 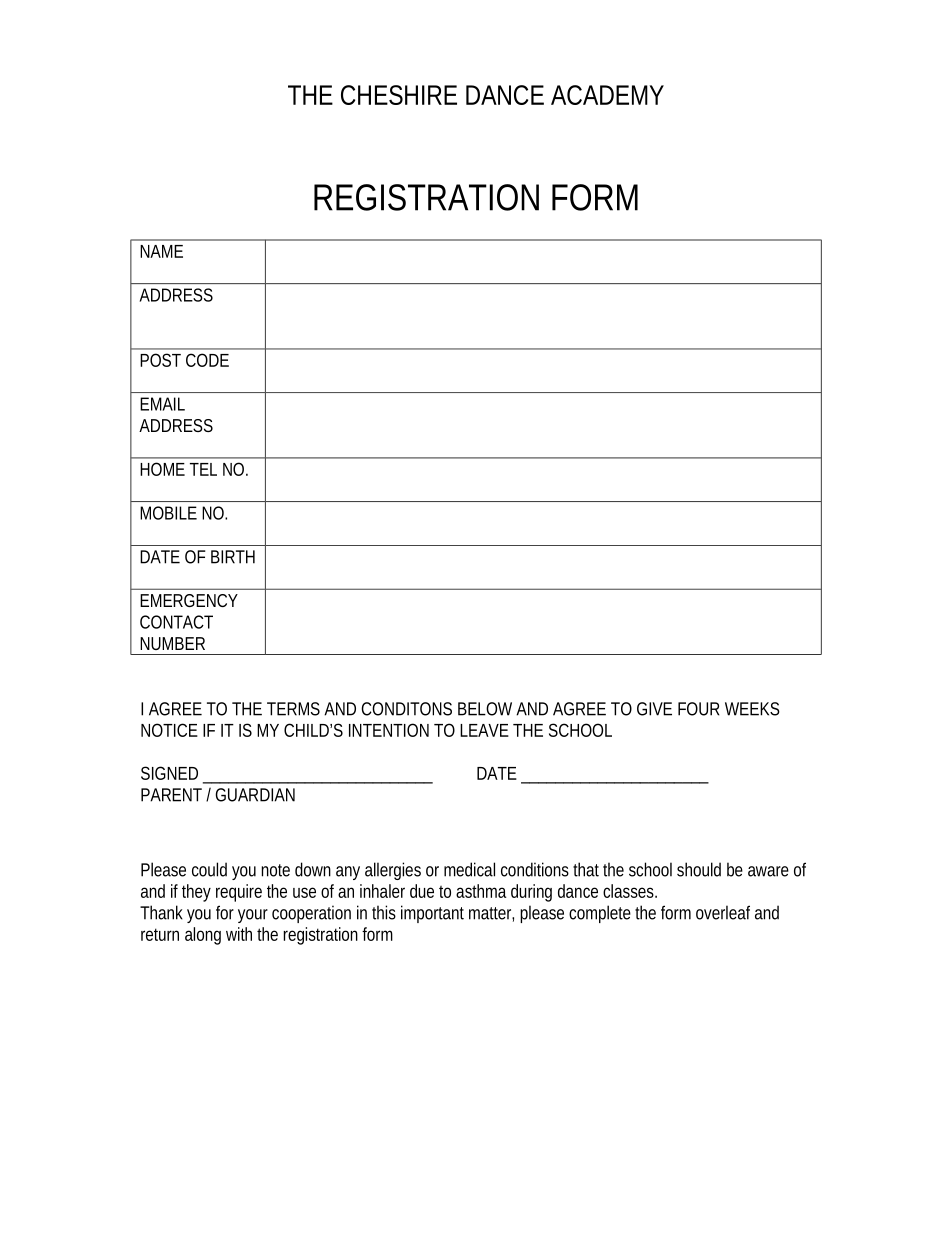 What do you see at coordinates (399, 95) in the document?
I see `CHESHIRE` at bounding box center [399, 95].
